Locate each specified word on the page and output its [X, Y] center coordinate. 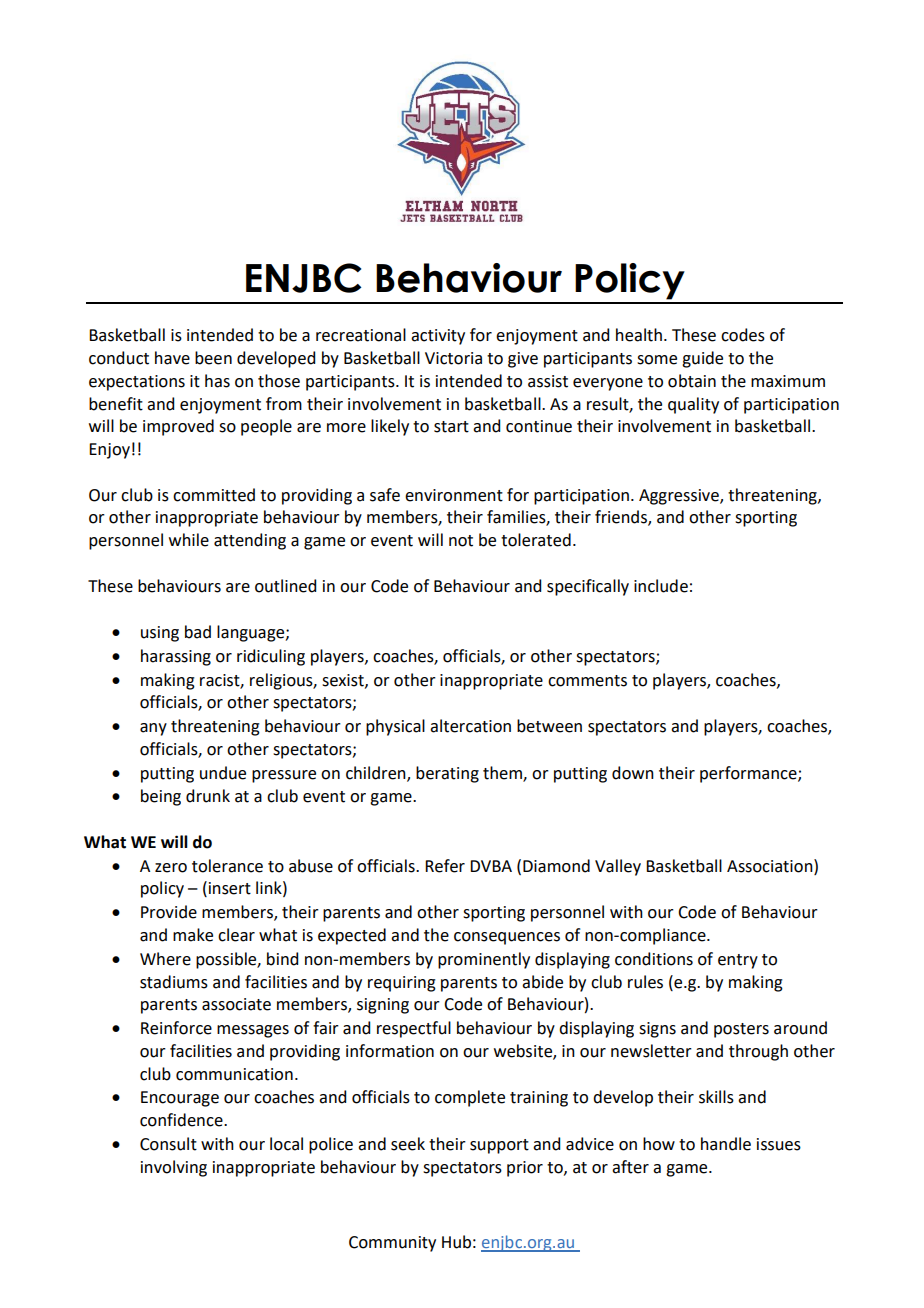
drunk [208, 796]
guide [702, 359]
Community [392, 1244]
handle [726, 1144]
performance [749, 774]
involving [174, 1168]
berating [447, 774]
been [213, 358]
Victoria [453, 358]
